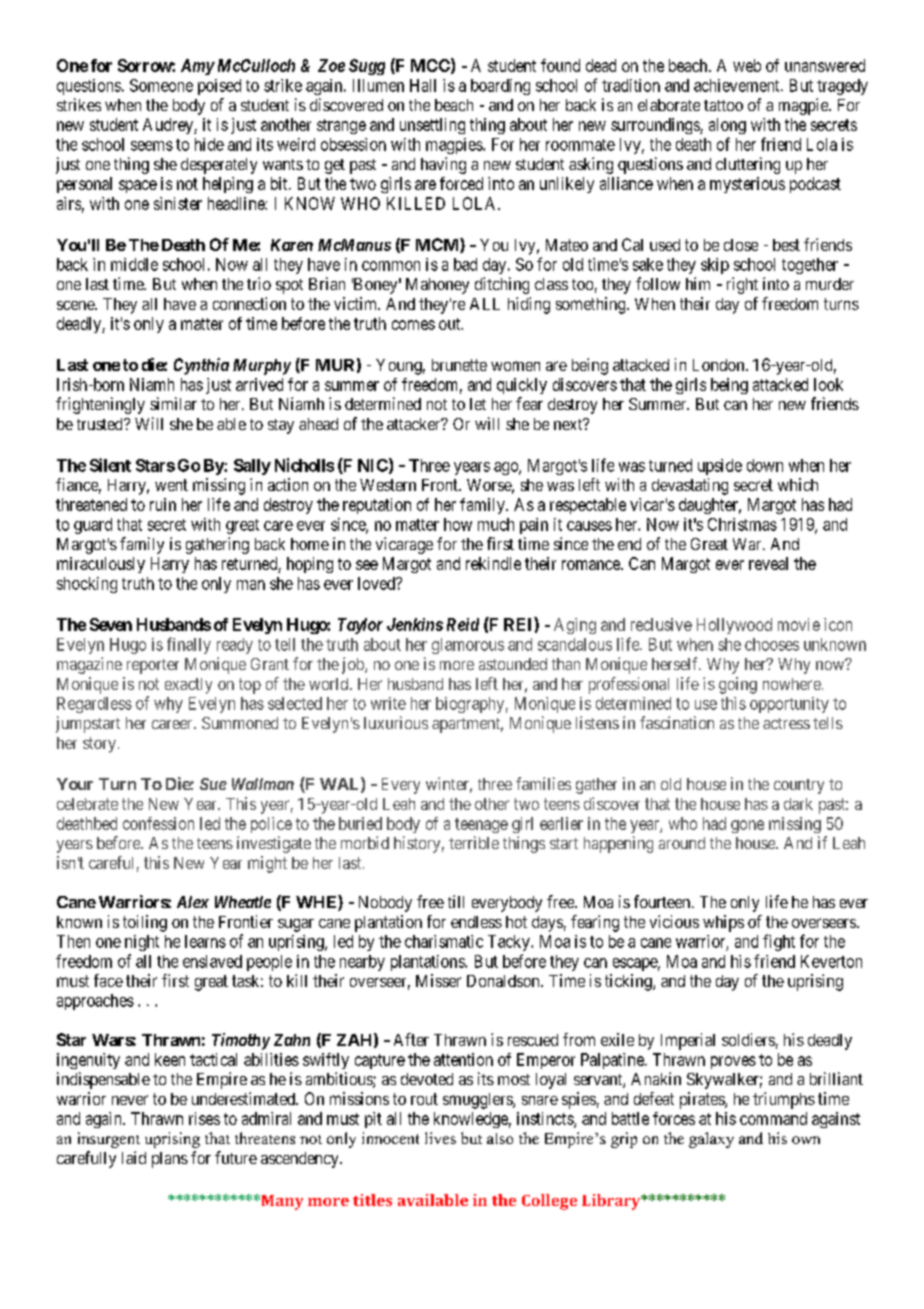 The height and width of the page is (1309, 924). What do you see at coordinates (170, 1160) in the page?
I see `plans` at bounding box center [170, 1160].
